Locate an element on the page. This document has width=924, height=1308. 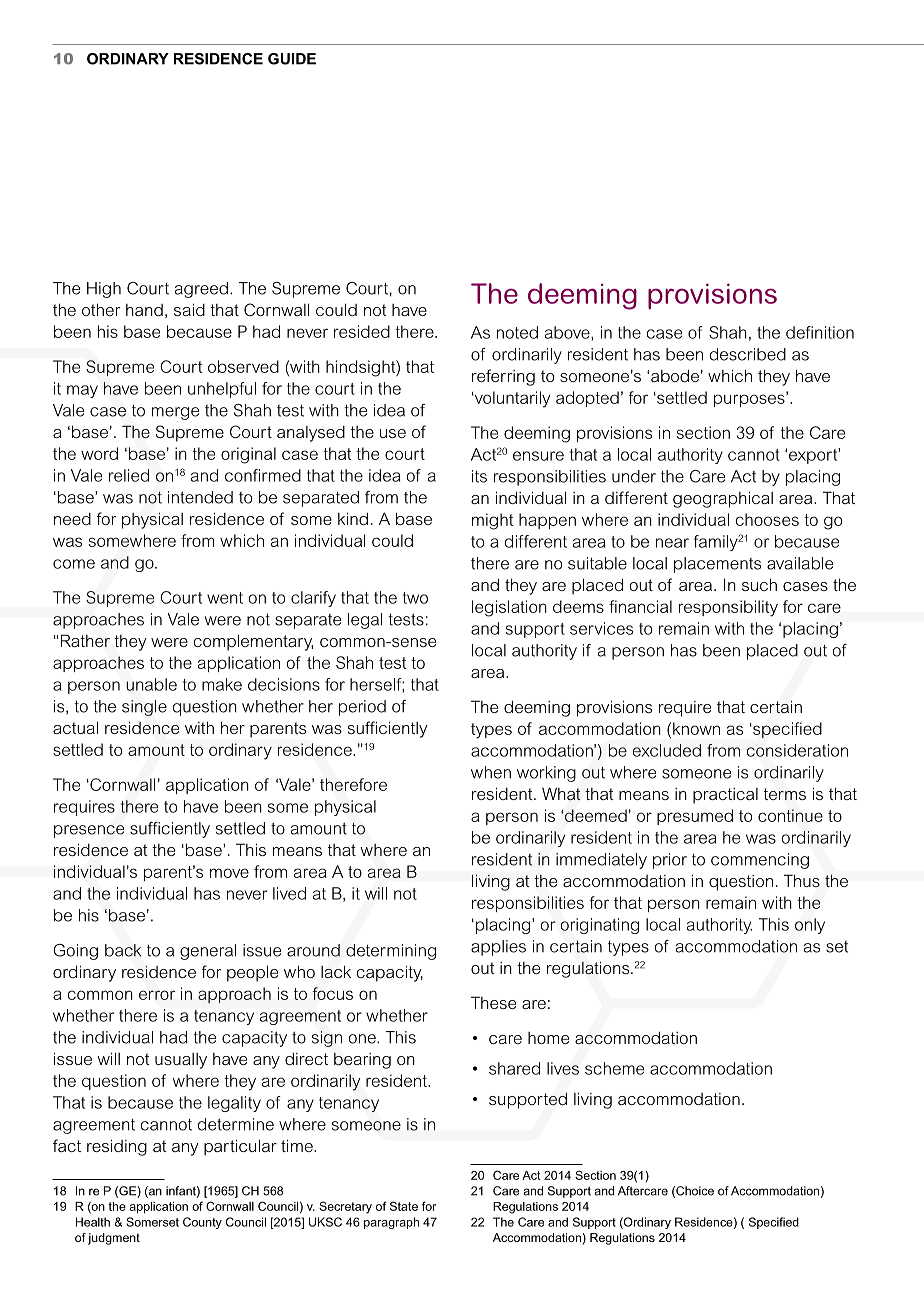
presumed is located at coordinates (695, 817).
